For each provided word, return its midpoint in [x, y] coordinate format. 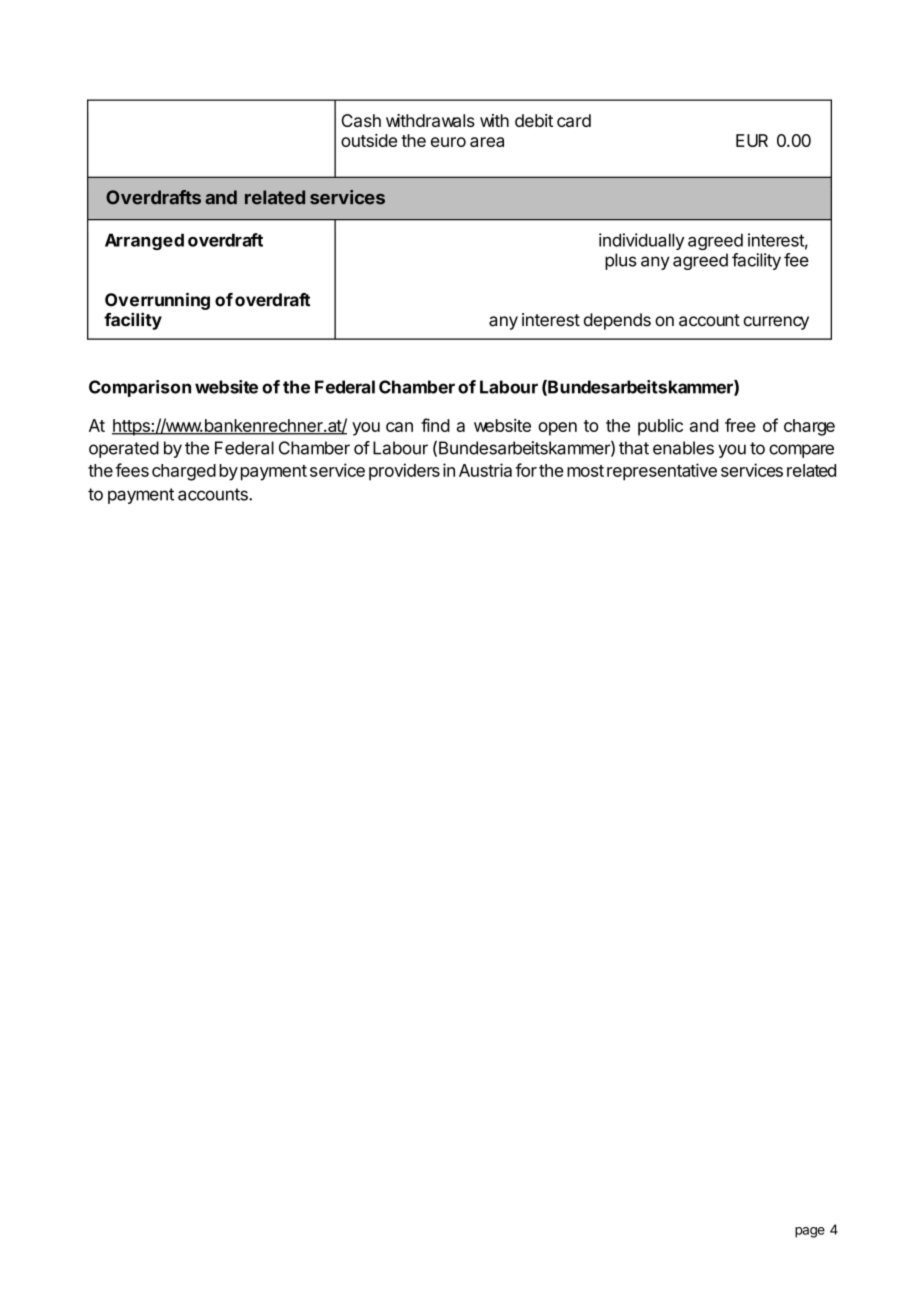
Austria [485, 470]
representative [662, 472]
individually [641, 241]
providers [404, 472]
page [810, 1232]
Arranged [144, 241]
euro [448, 142]
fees [132, 470]
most [585, 471]
